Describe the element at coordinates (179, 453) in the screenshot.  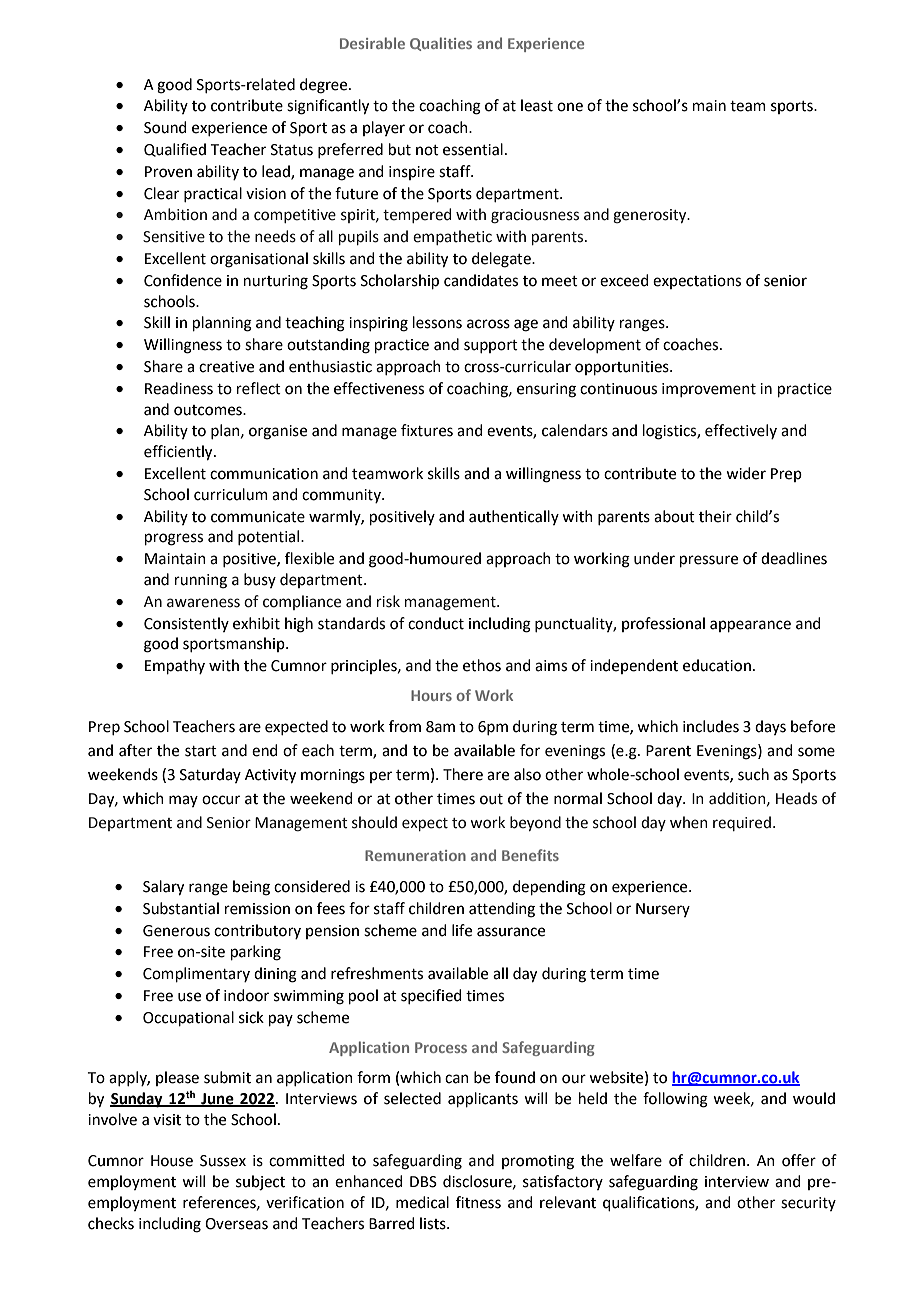
I see `efficiently` at that location.
